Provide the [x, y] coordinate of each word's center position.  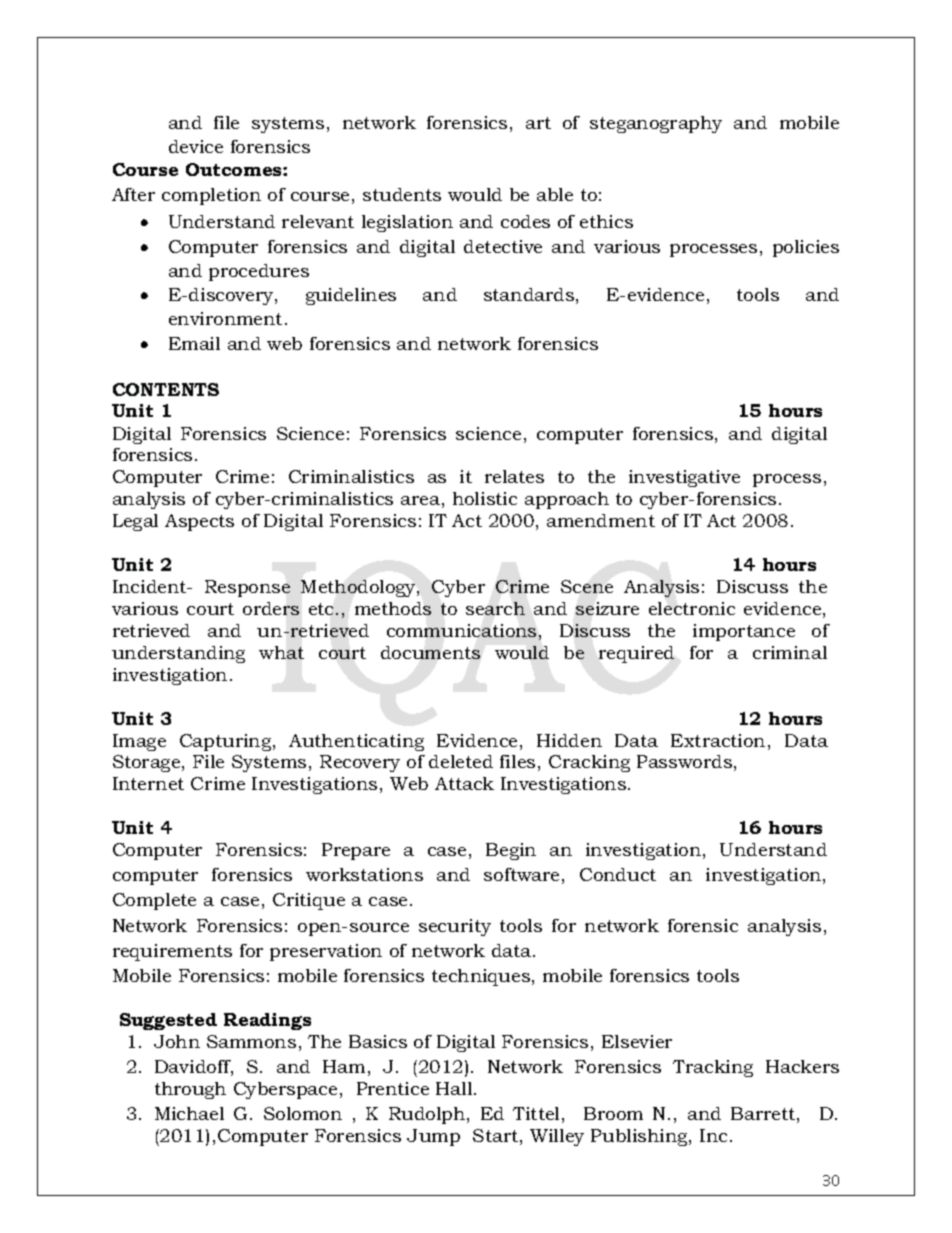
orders [271, 608]
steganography [656, 124]
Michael [189, 1113]
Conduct [618, 874]
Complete [154, 901]
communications [461, 630]
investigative [684, 478]
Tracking [713, 1068]
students [402, 194]
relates [514, 476]
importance [744, 632]
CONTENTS [166, 389]
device [196, 146]
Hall [455, 1088]
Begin [511, 851]
